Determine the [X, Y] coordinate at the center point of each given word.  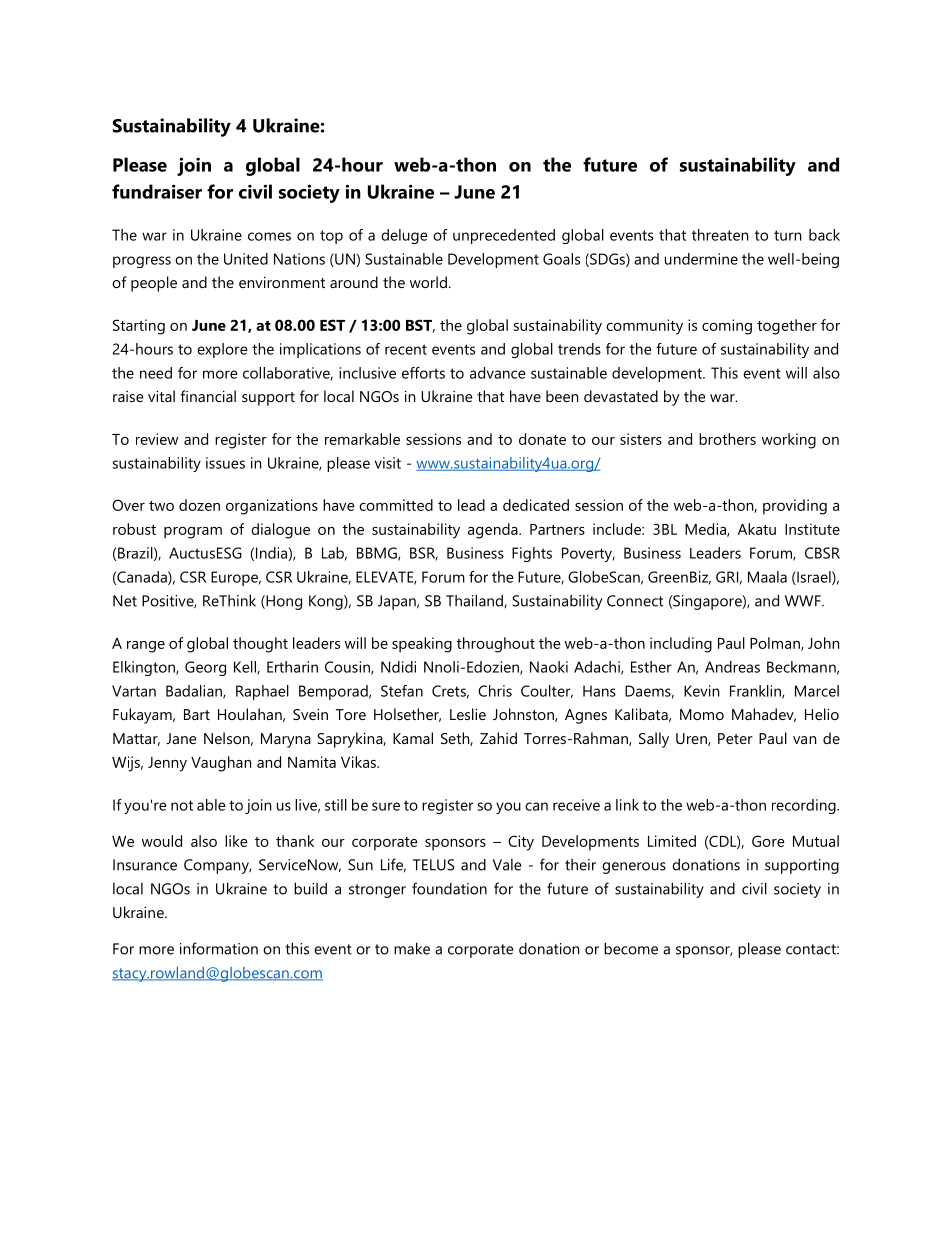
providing [795, 507]
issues [225, 463]
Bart [197, 714]
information [219, 948]
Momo [702, 714]
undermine [701, 259]
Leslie [468, 714]
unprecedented [504, 236]
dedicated [536, 505]
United [246, 259]
